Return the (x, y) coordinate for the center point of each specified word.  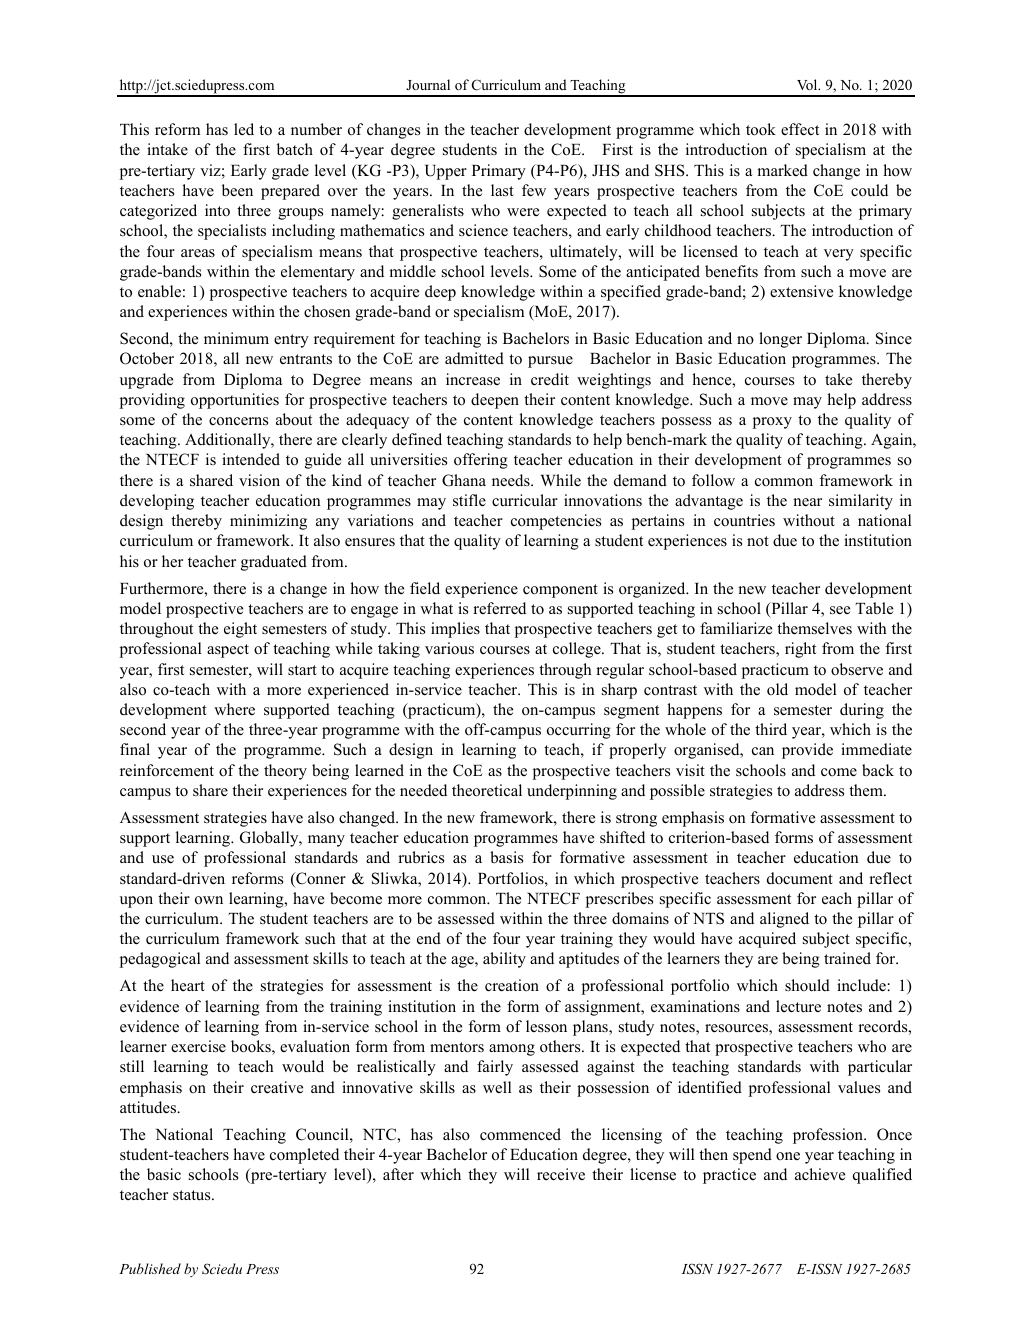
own (209, 900)
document (800, 878)
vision (259, 480)
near (807, 502)
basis (506, 857)
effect (800, 129)
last (502, 190)
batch (295, 149)
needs (512, 480)
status (193, 1195)
